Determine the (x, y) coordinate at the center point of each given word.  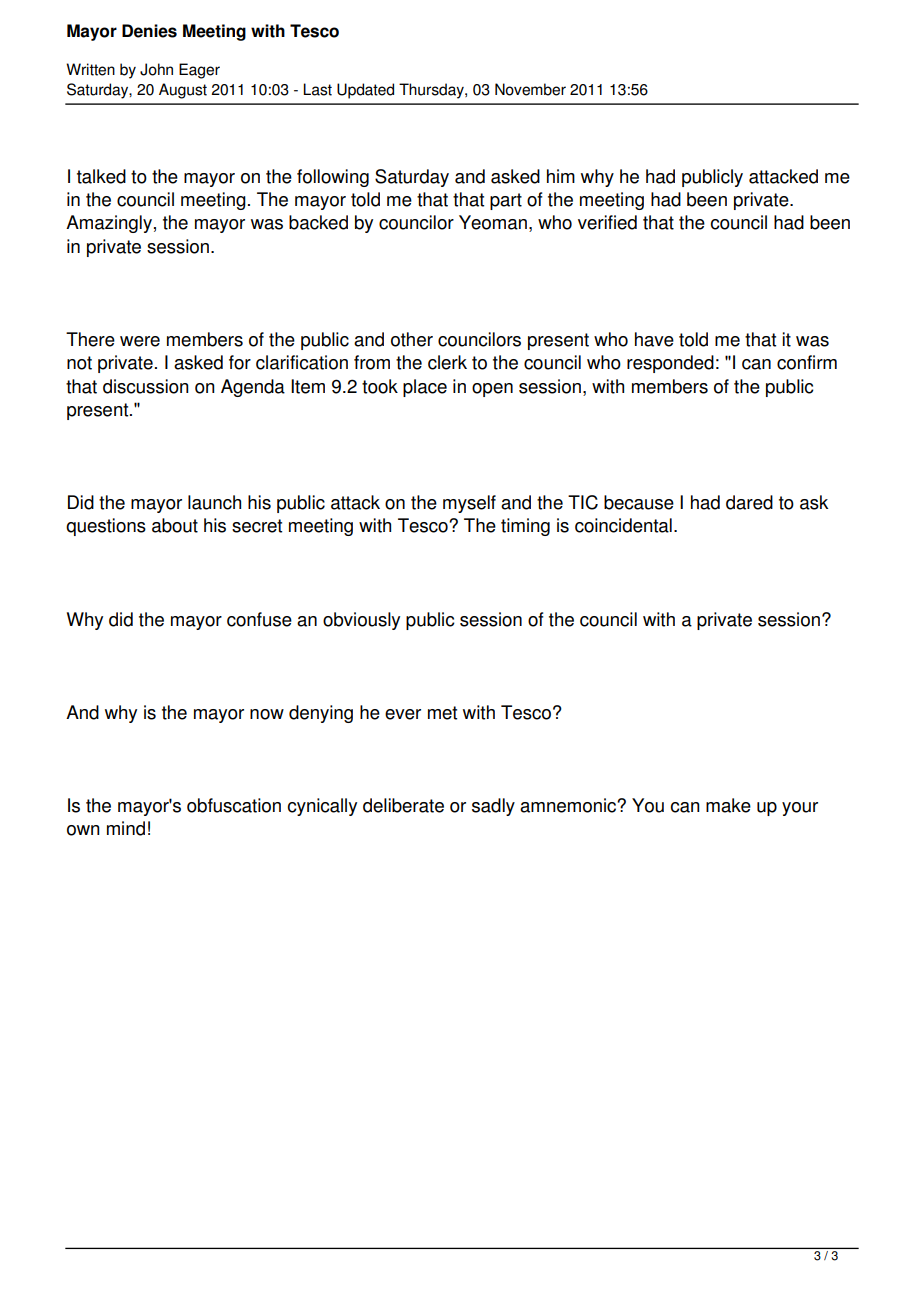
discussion (146, 386)
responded (670, 364)
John (156, 69)
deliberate (403, 805)
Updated (365, 91)
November (530, 89)
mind (126, 828)
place (425, 388)
